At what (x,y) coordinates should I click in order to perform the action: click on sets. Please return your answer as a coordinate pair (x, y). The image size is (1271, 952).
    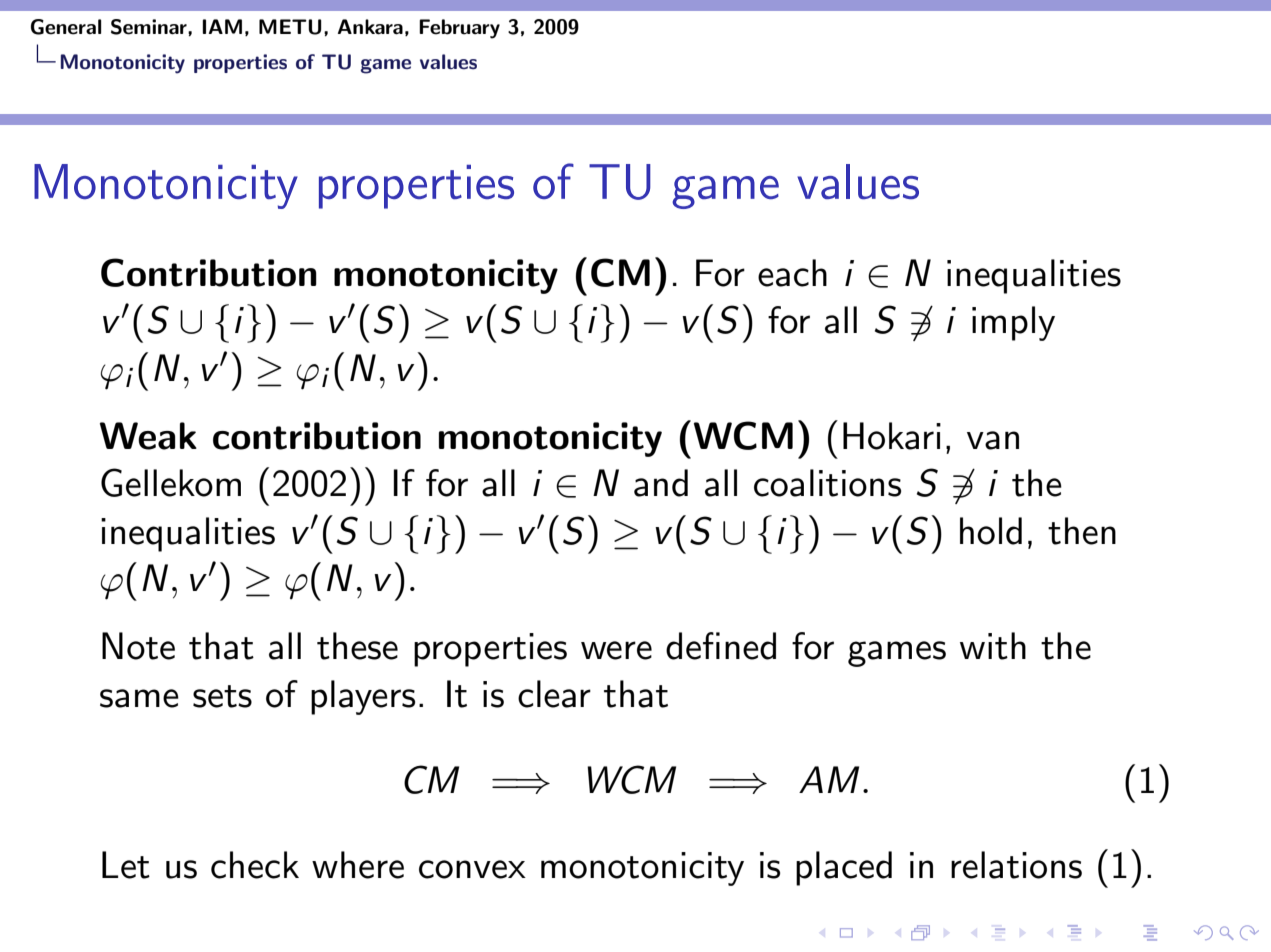
    Looking at the image, I should click on (222, 696).
